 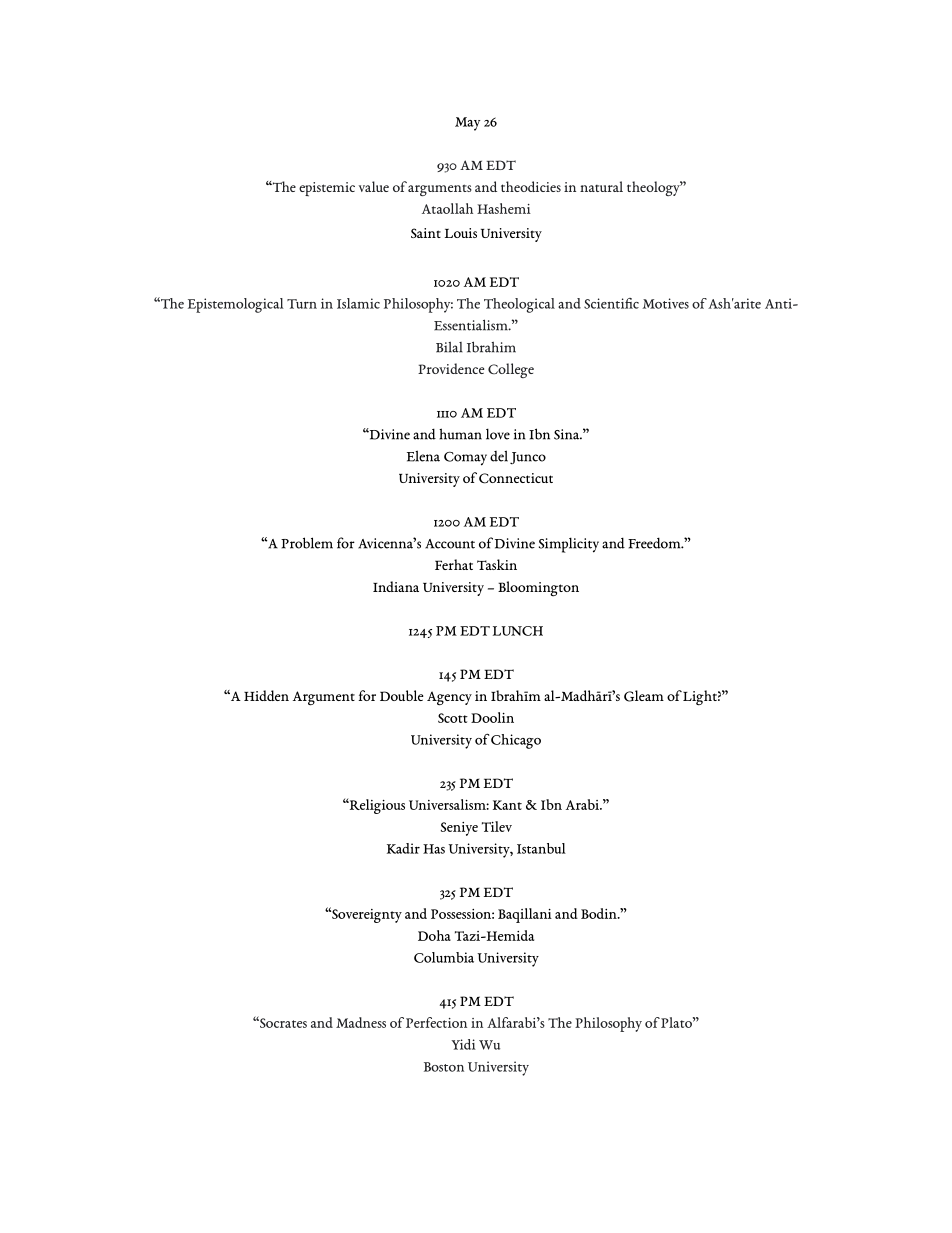 I want to click on epistemic, so click(x=327, y=189).
